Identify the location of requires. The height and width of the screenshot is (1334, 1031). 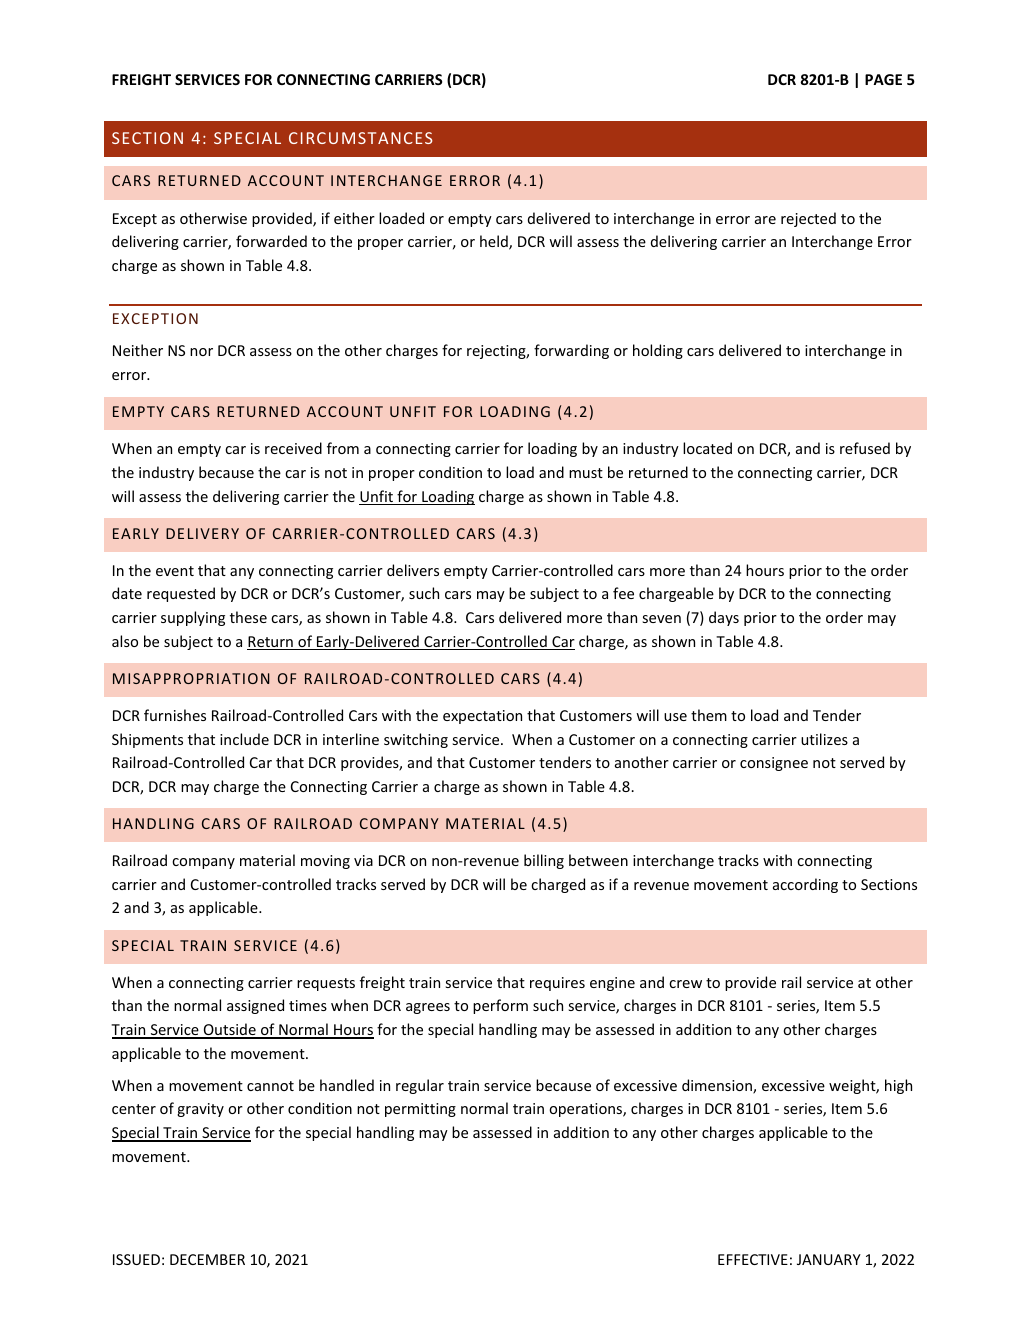
(557, 984).
